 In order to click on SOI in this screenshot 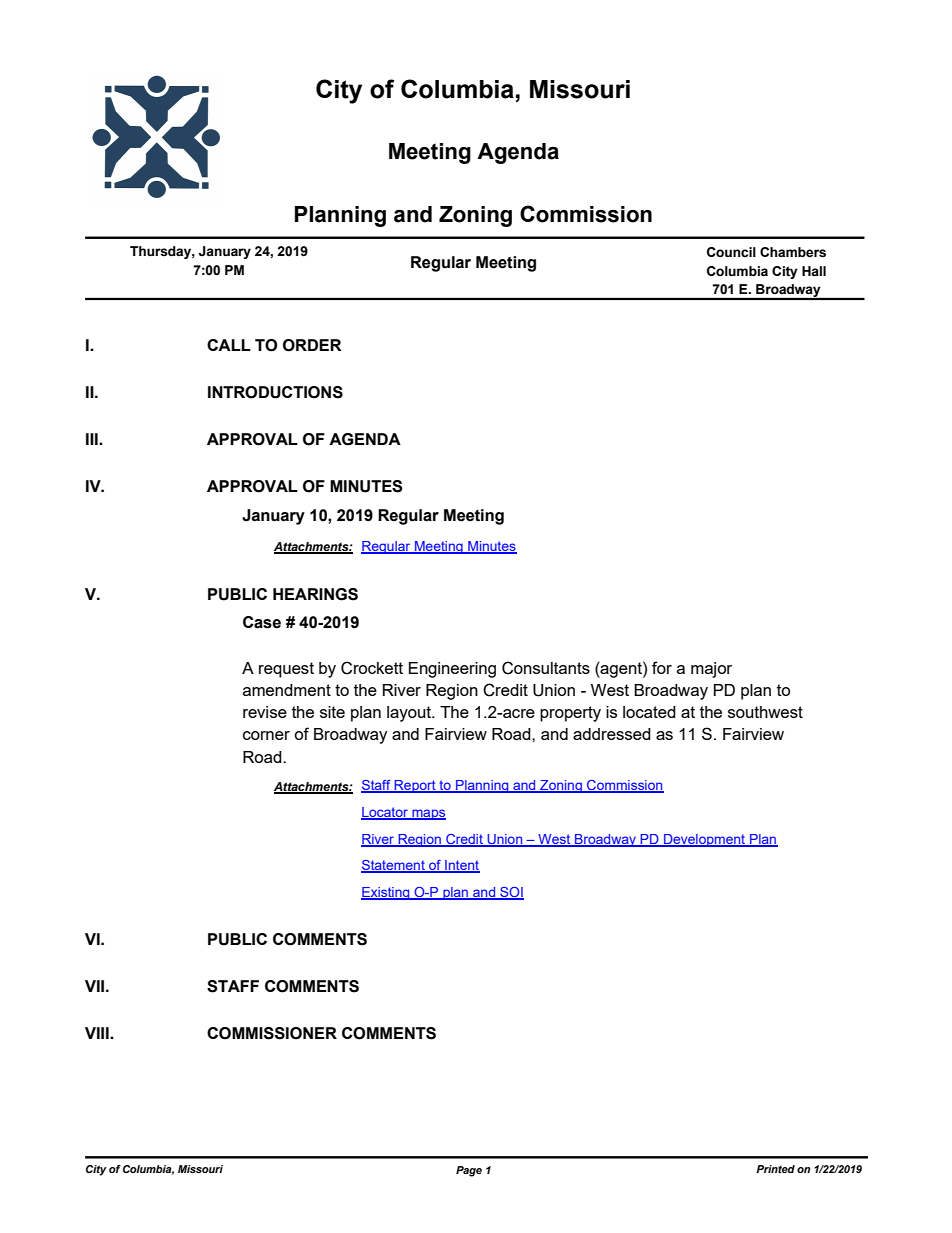, I will do `click(511, 893)`.
